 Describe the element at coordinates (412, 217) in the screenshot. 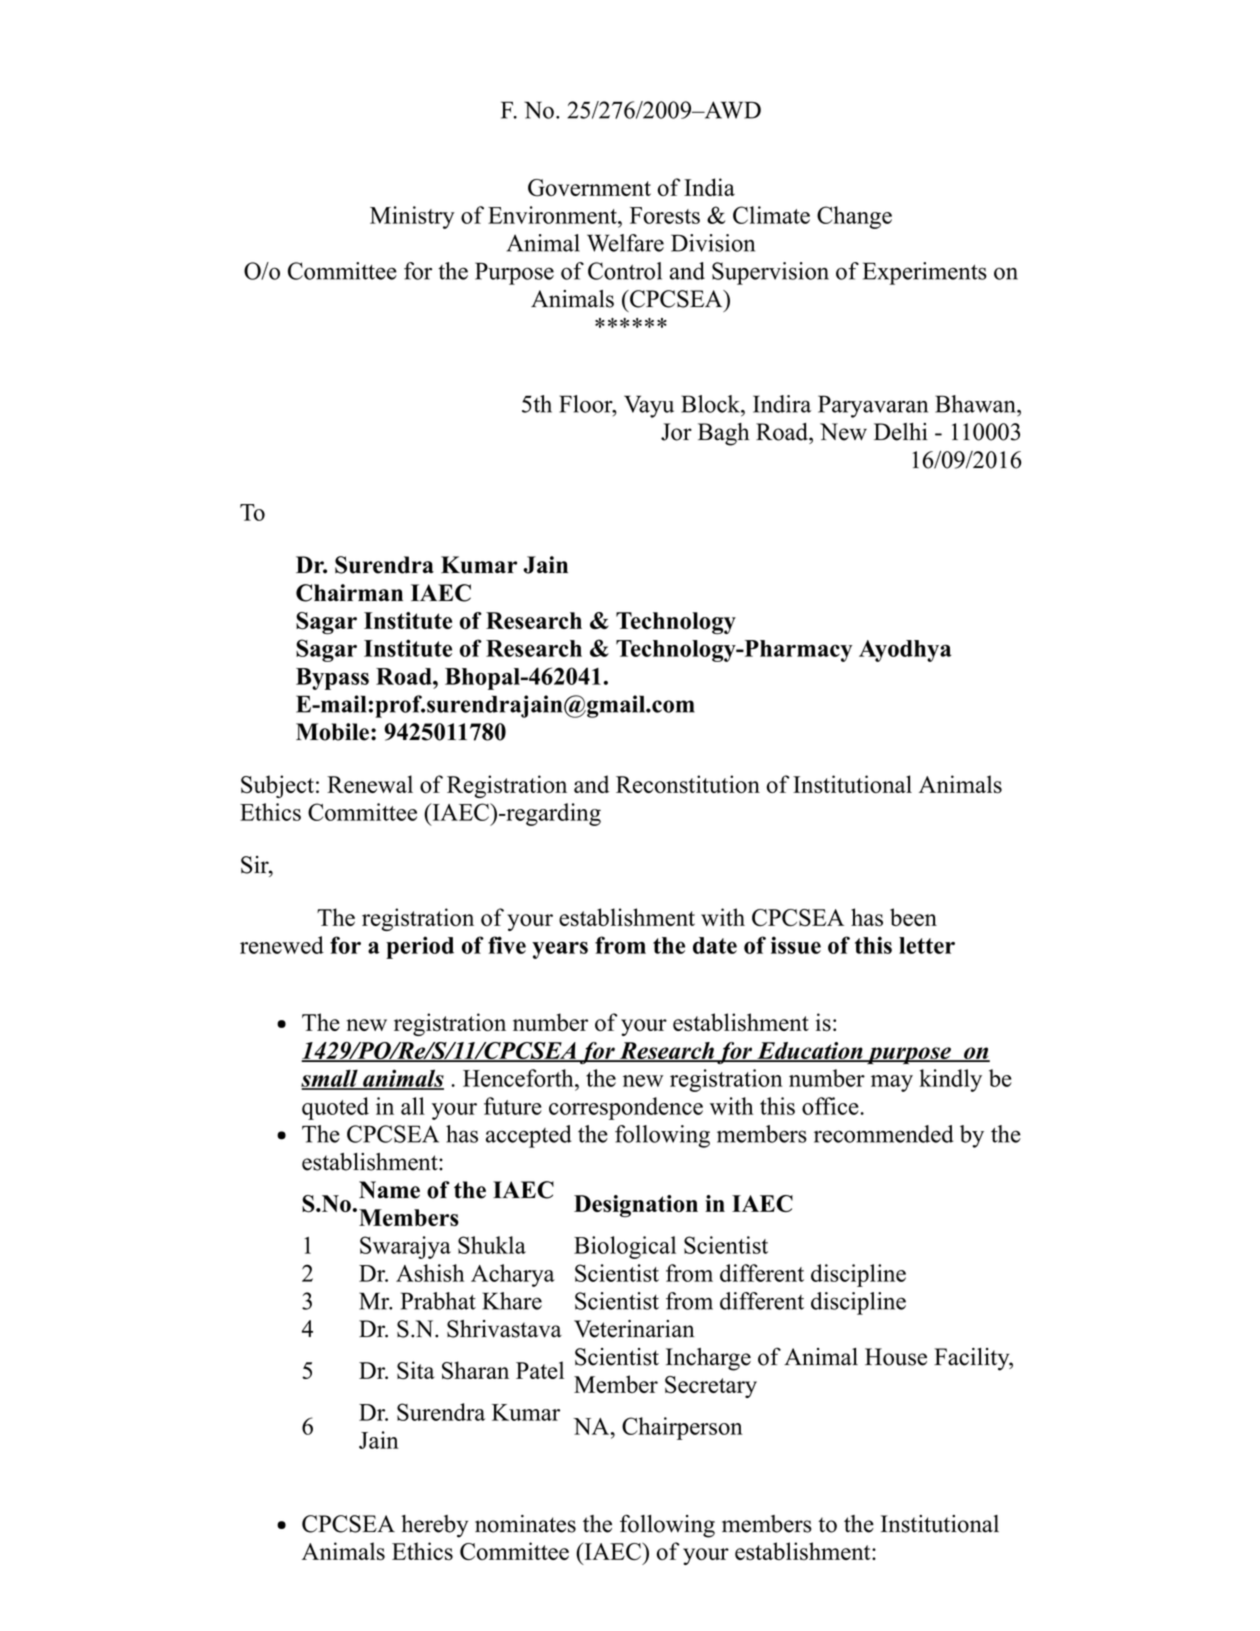

I see `Ministry` at that location.
